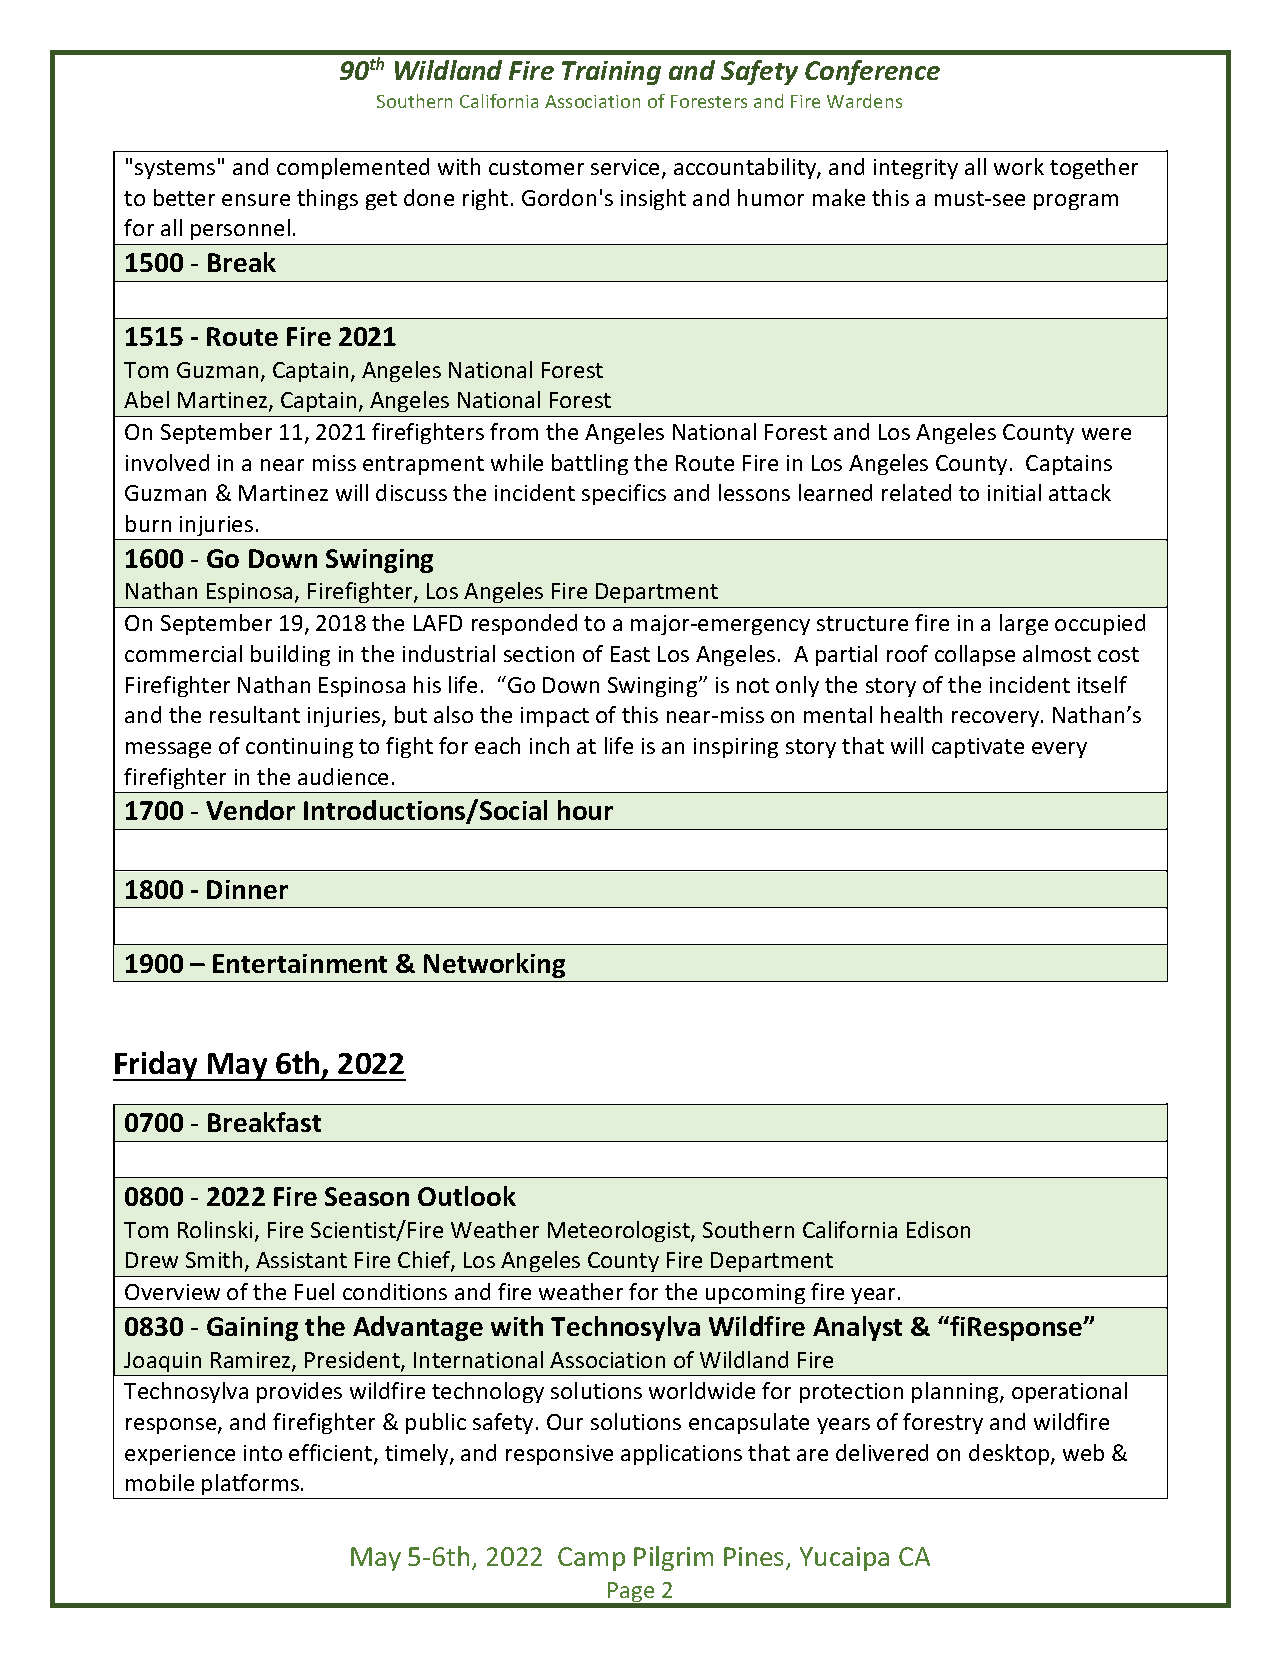 The image size is (1281, 1658). I want to click on Training, so click(611, 73).
